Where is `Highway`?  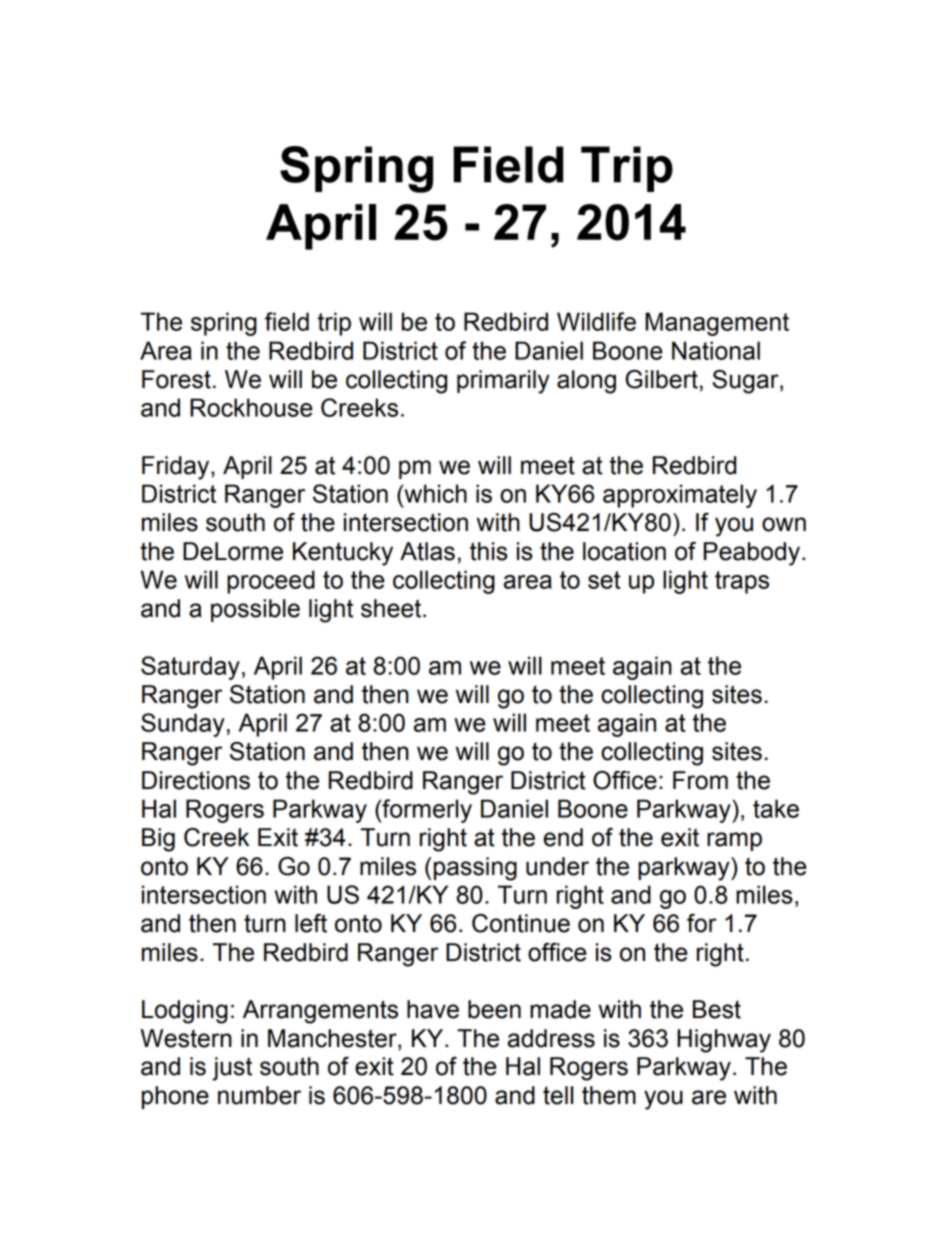 Highway is located at coordinates (724, 1041).
